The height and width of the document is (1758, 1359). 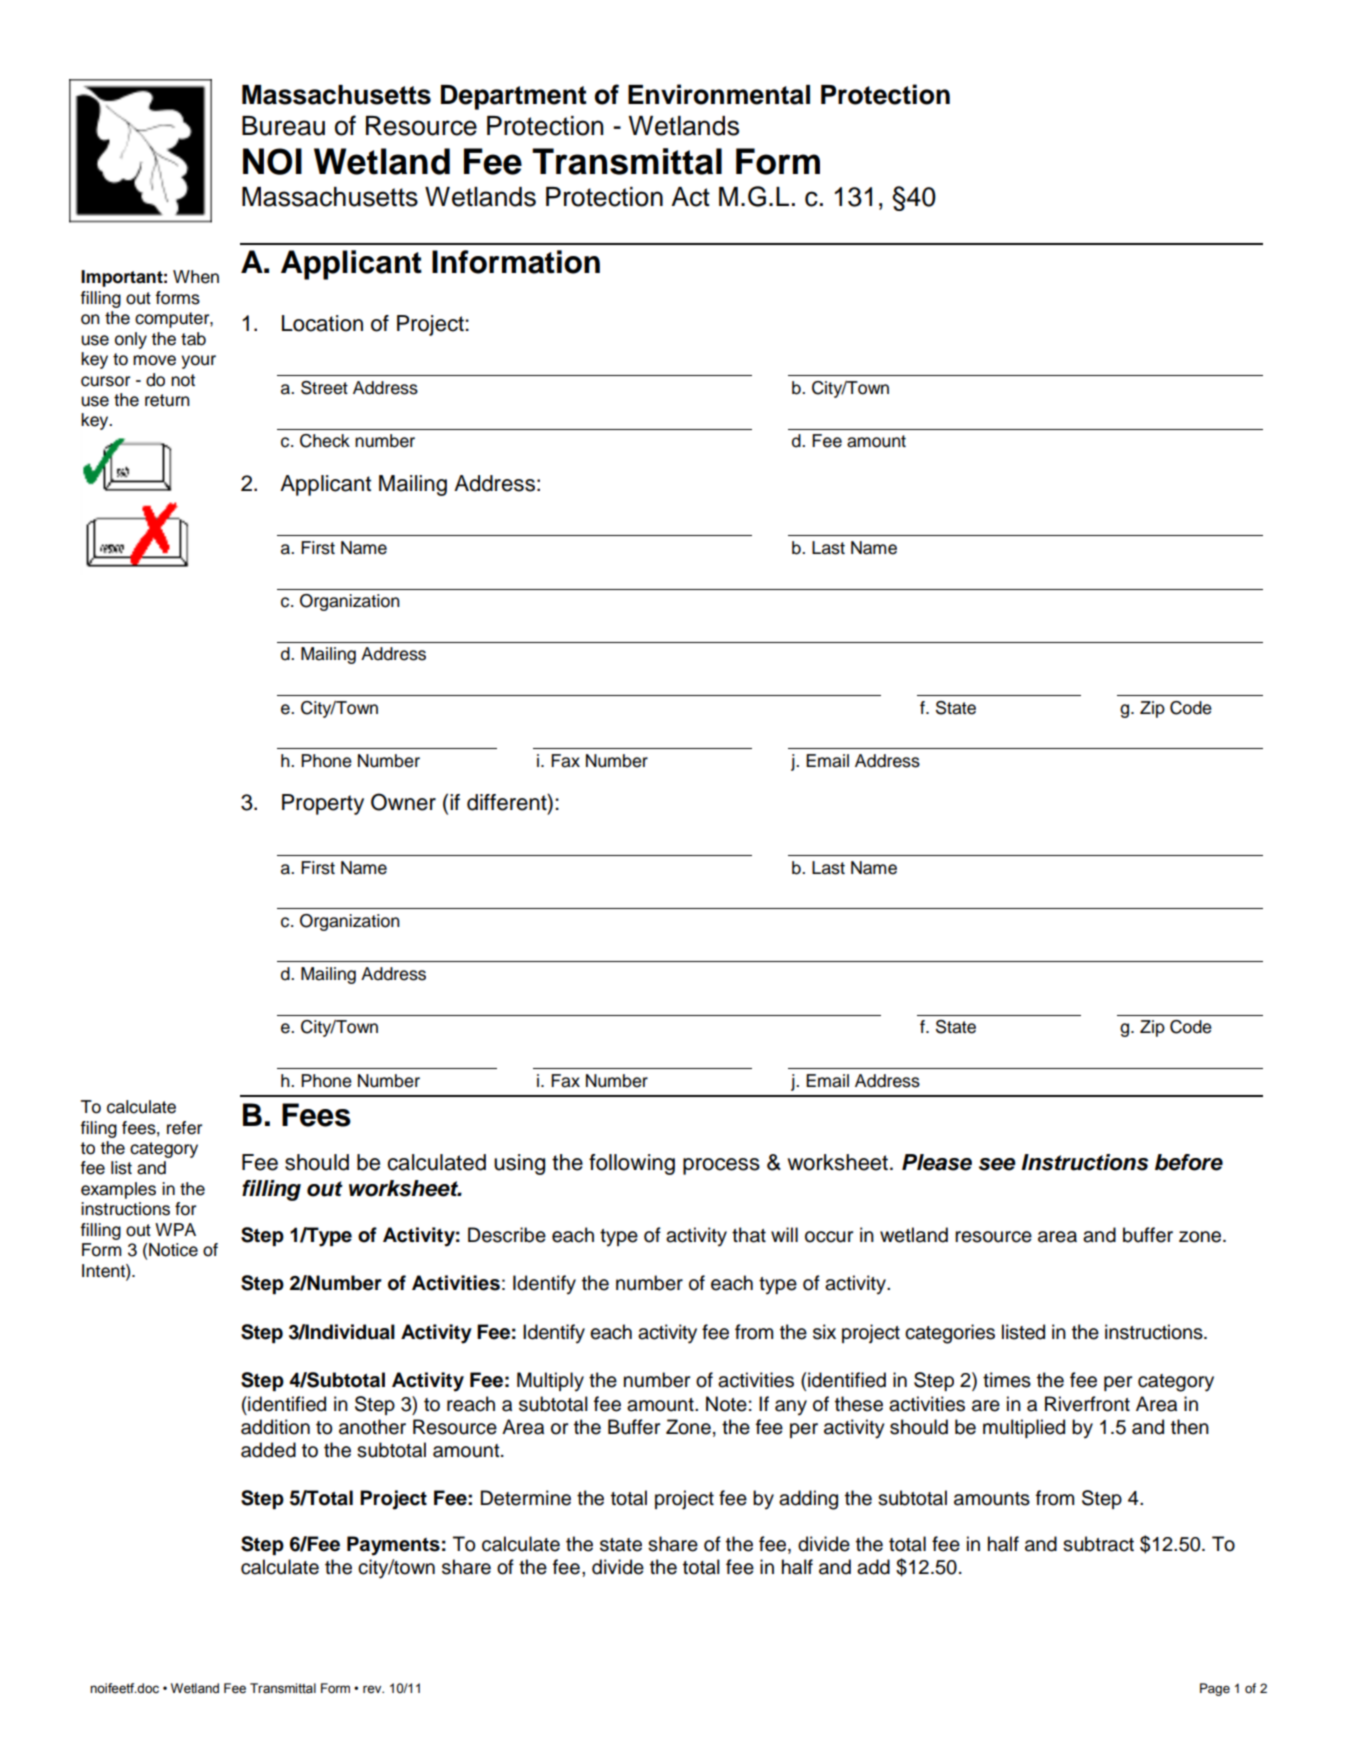 What do you see at coordinates (283, 126) in the document?
I see `Bureau` at bounding box center [283, 126].
